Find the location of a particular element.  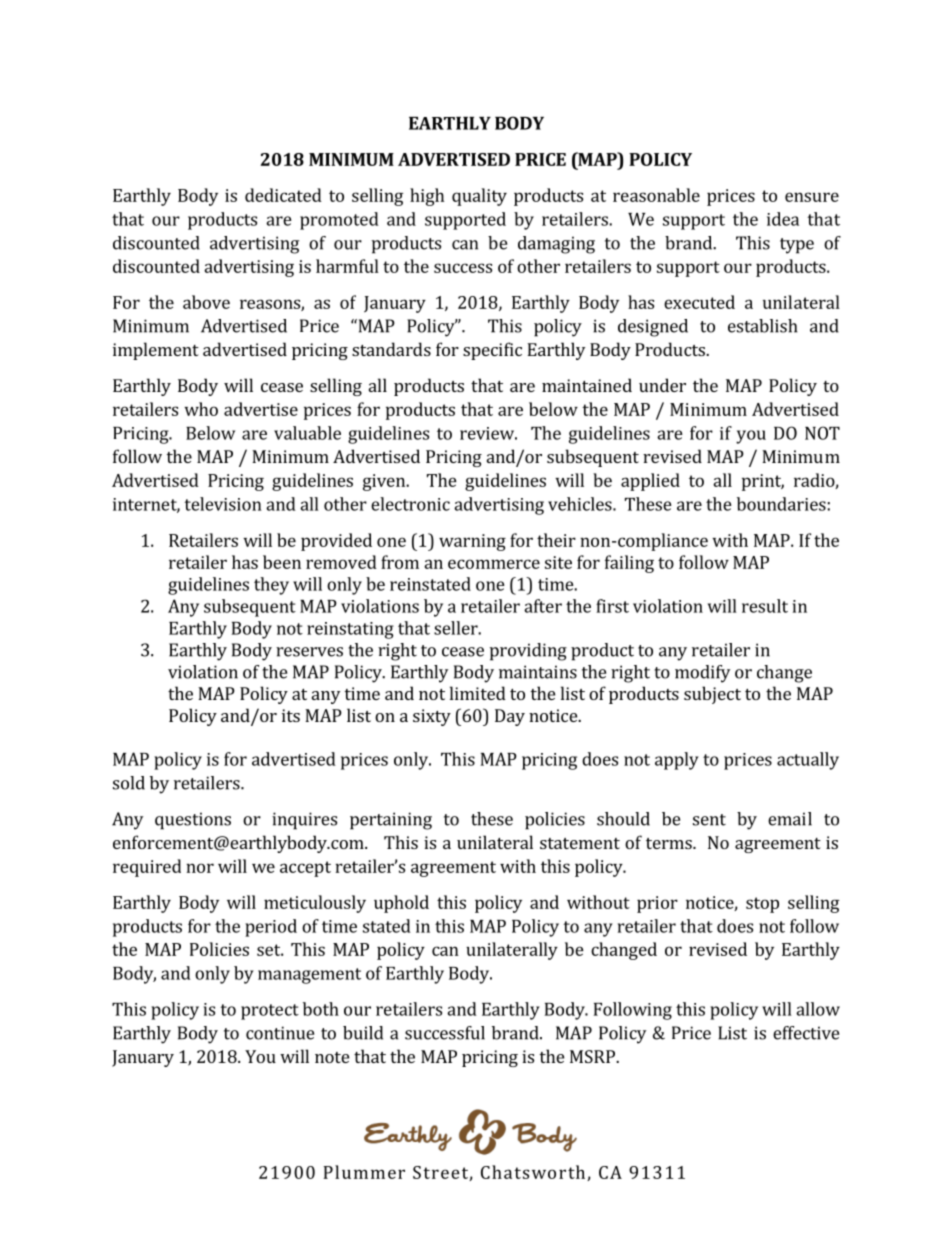

dedicated is located at coordinates (283, 195).
